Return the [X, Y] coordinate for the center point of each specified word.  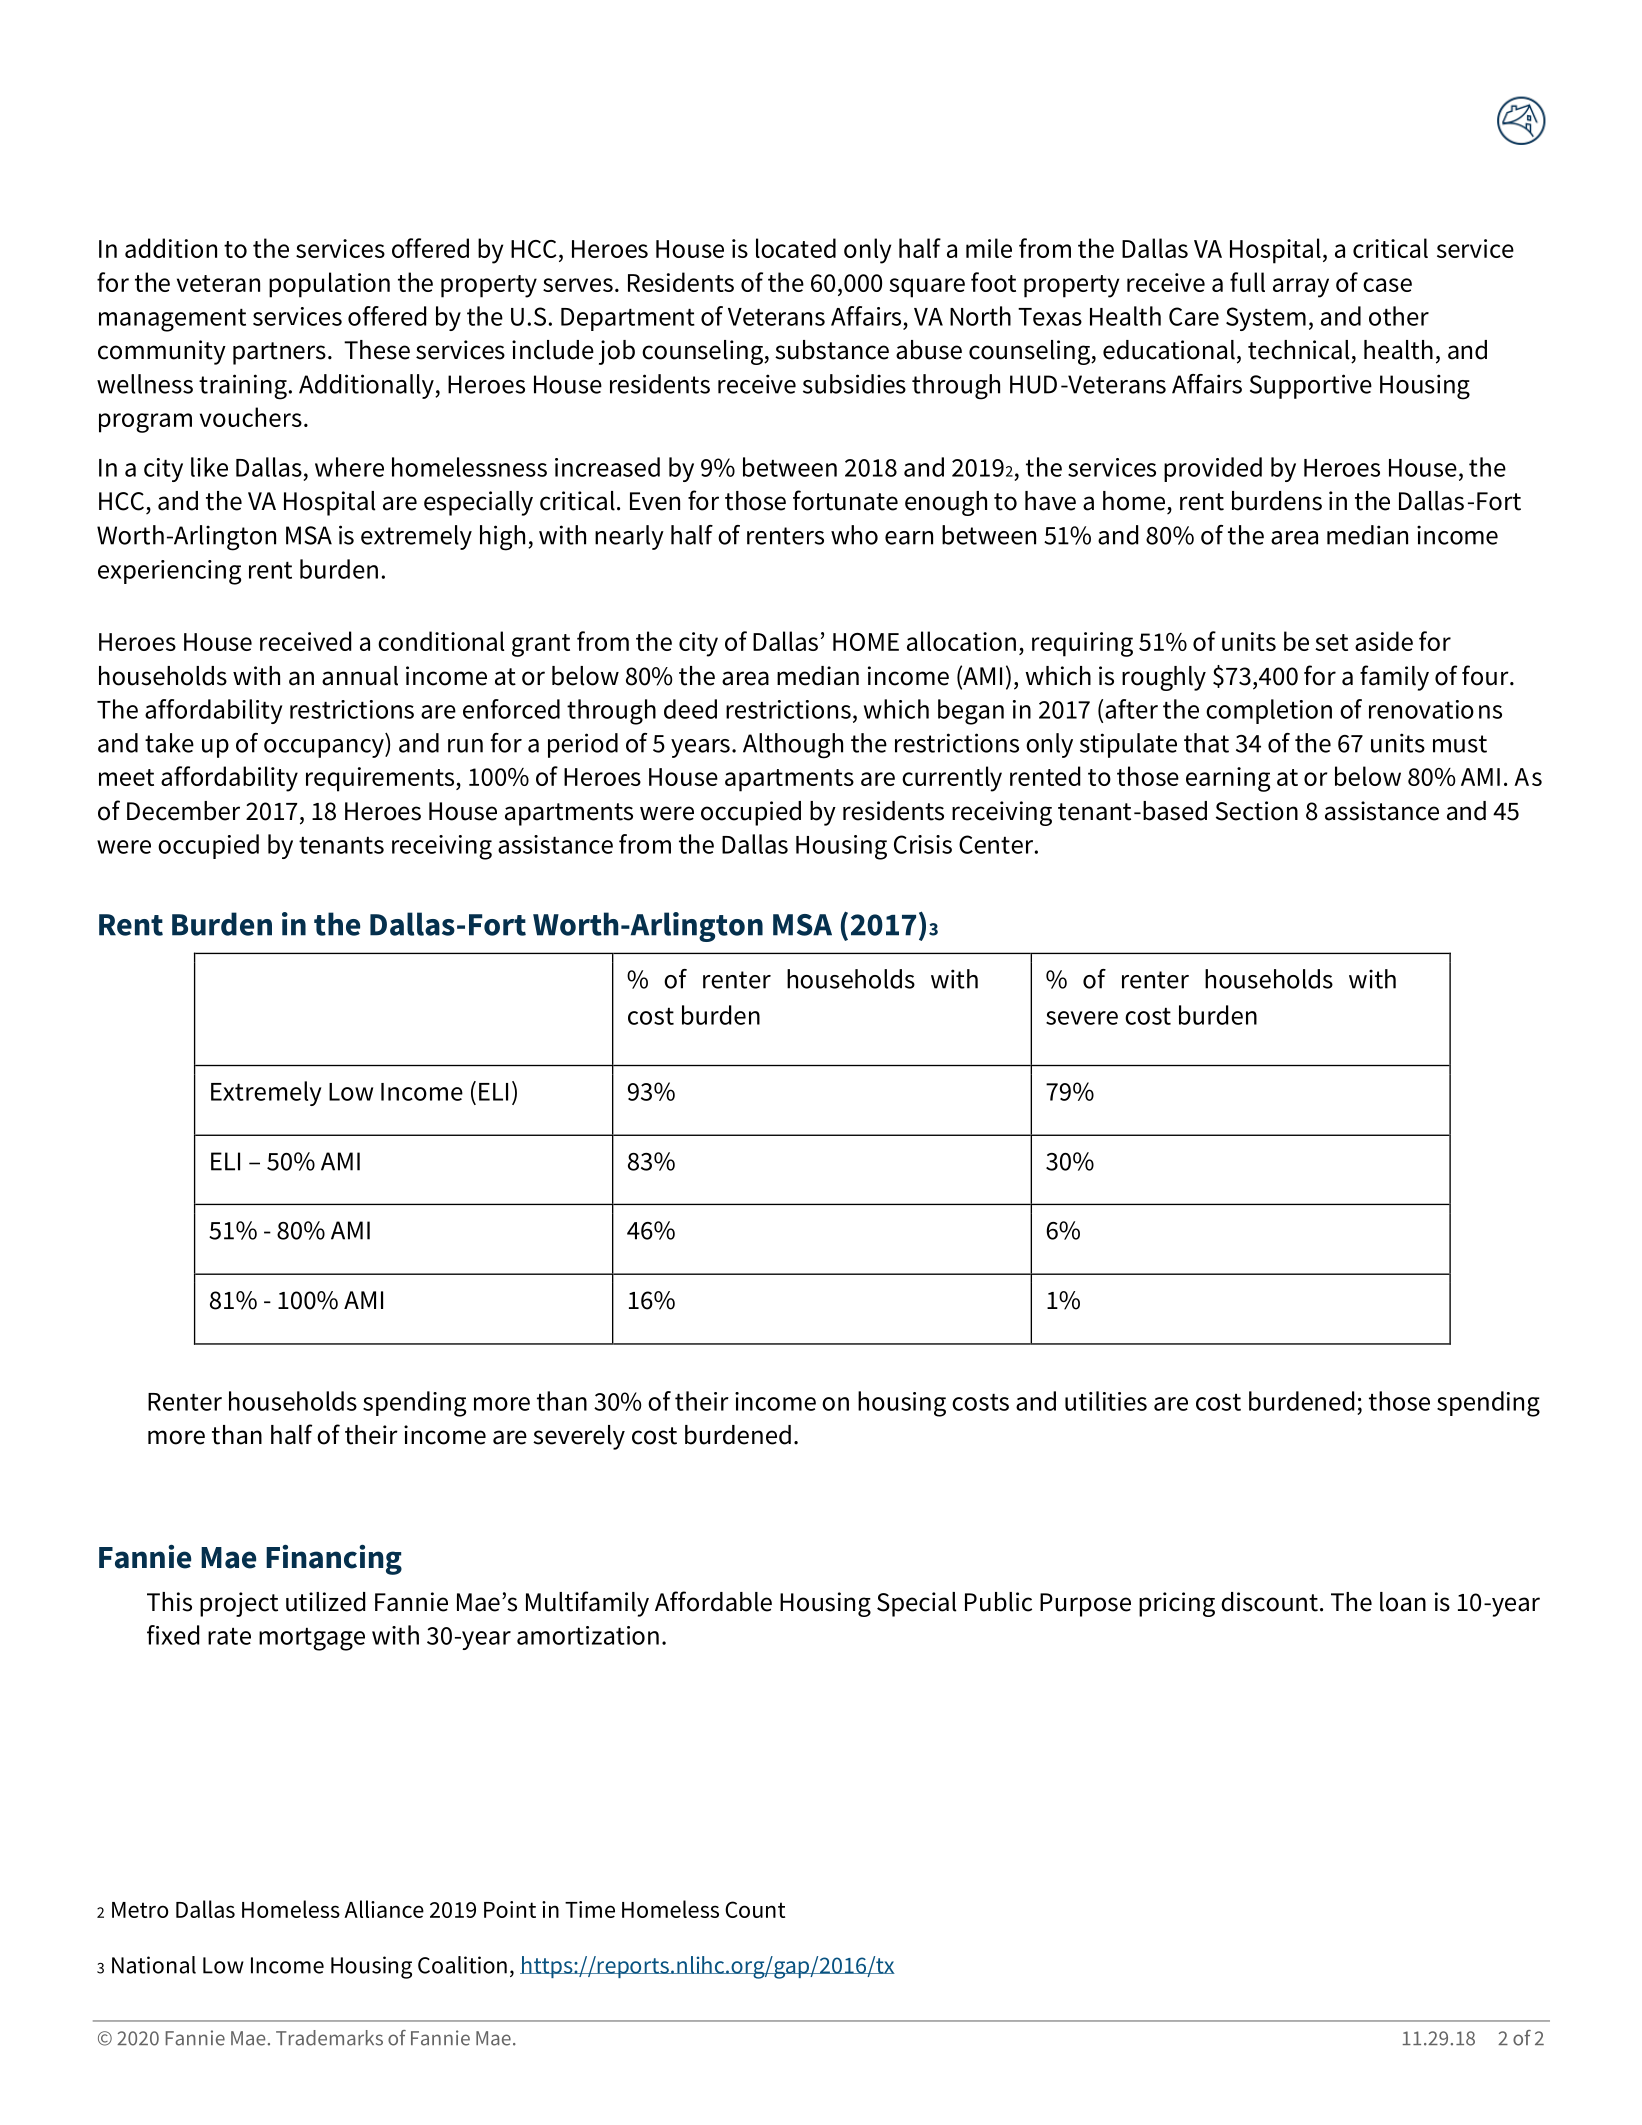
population [329, 285]
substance [832, 350]
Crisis [923, 844]
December [183, 811]
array [1301, 288]
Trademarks [329, 2038]
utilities [1106, 1401]
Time [590, 1909]
